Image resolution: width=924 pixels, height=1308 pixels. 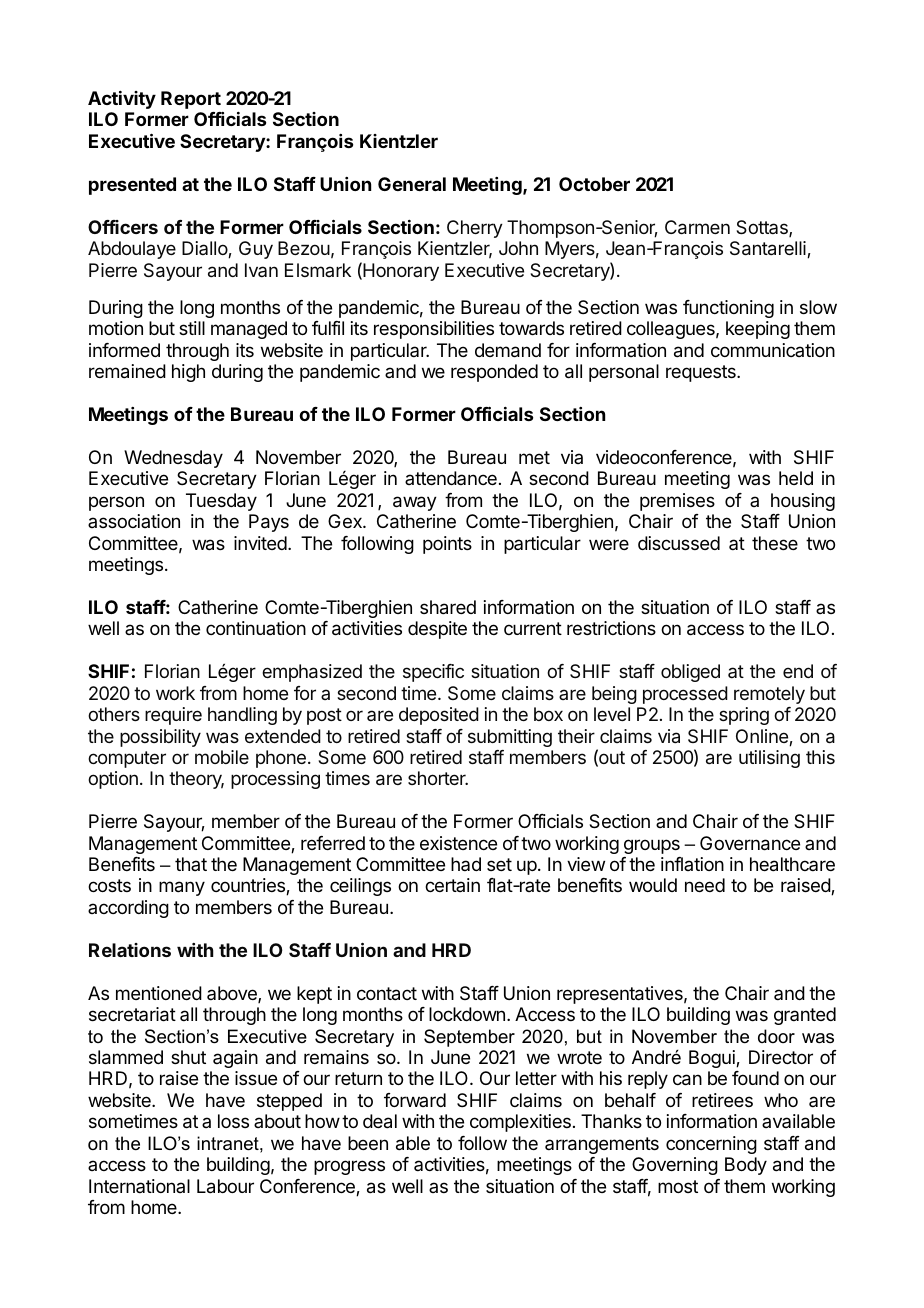 I want to click on Labour, so click(x=225, y=1186).
